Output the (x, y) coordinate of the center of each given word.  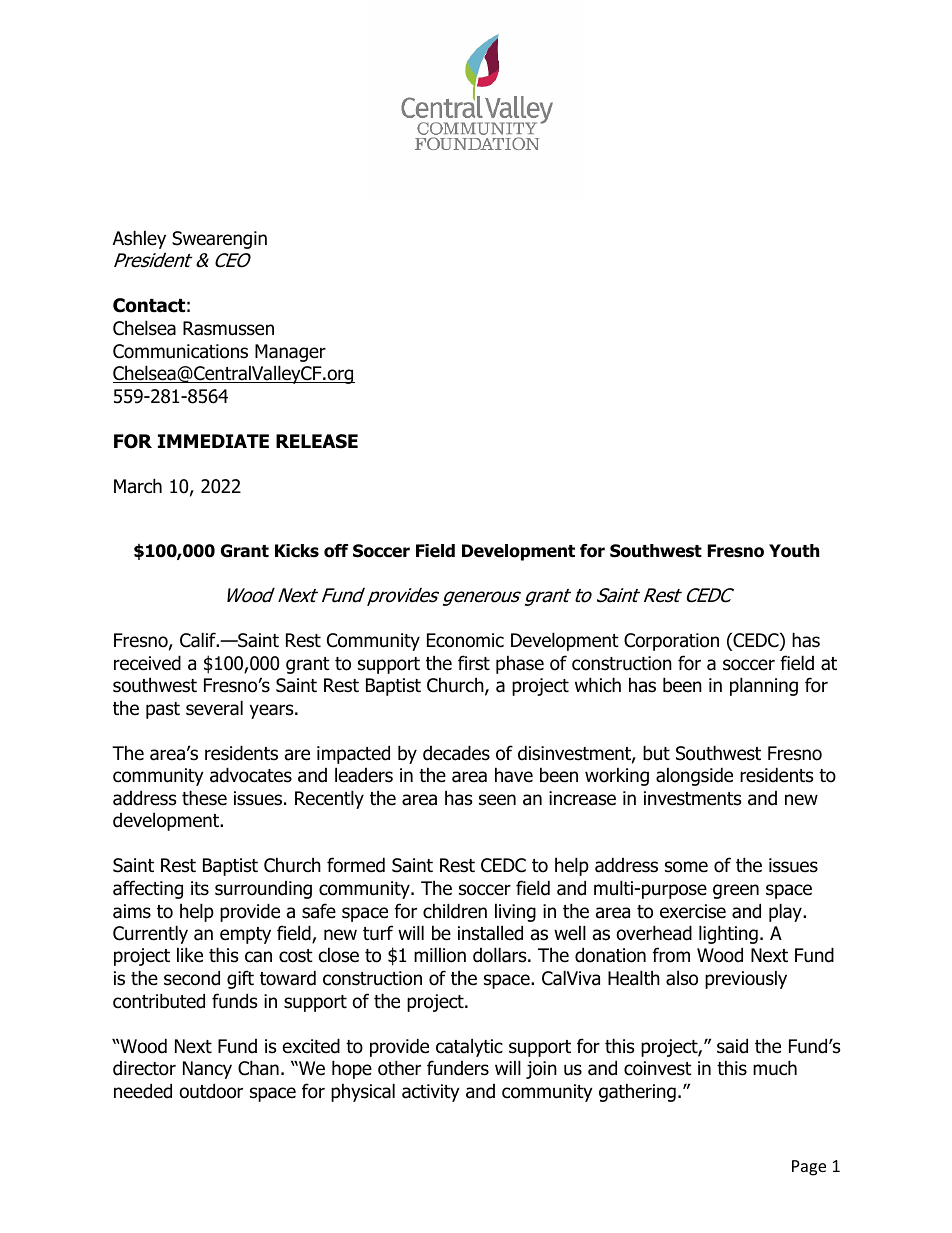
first (474, 663)
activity (431, 1093)
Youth (794, 551)
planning (764, 686)
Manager (290, 353)
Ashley (139, 239)
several (214, 708)
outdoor (211, 1091)
